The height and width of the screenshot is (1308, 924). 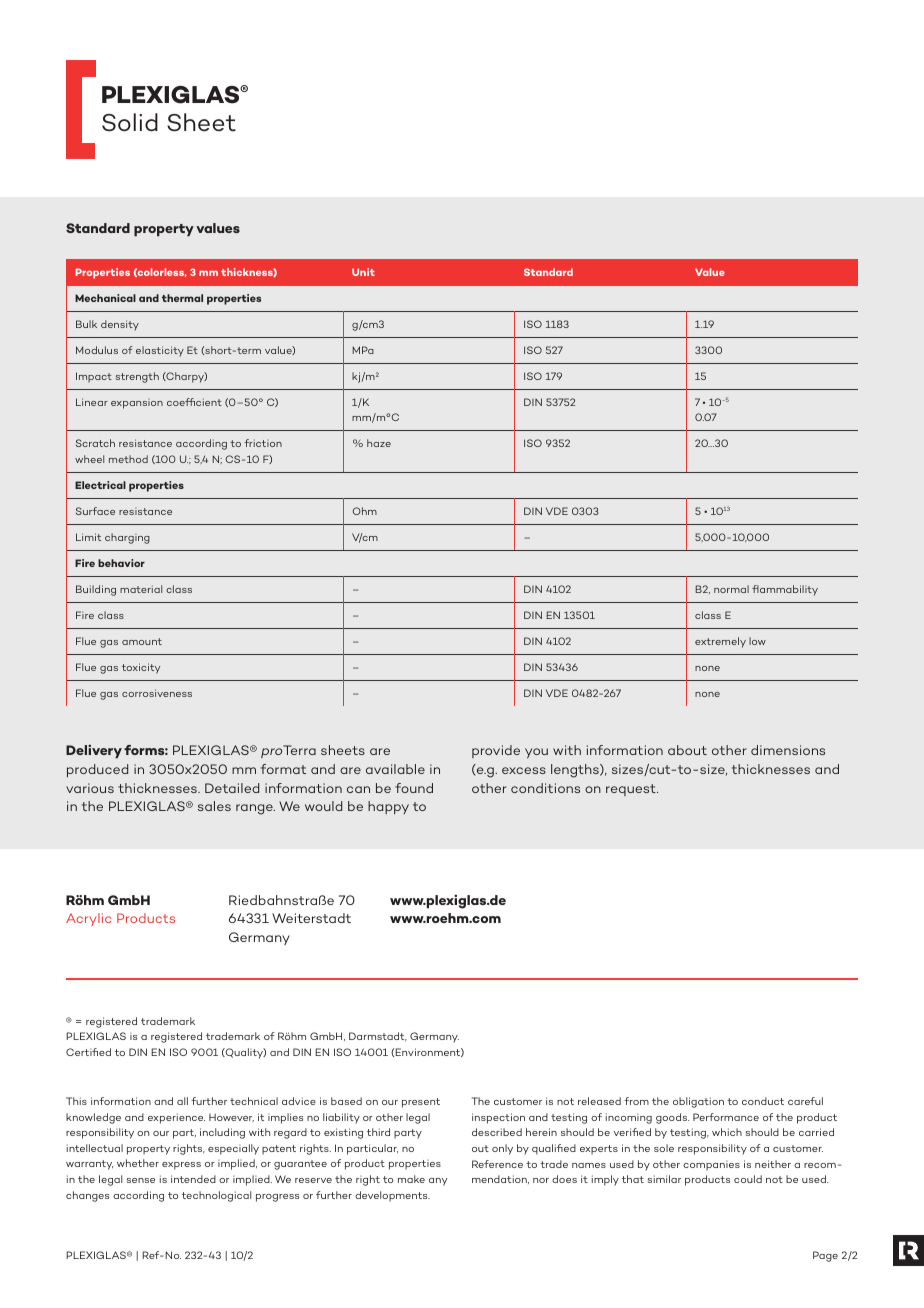 I want to click on haze, so click(x=379, y=443).
